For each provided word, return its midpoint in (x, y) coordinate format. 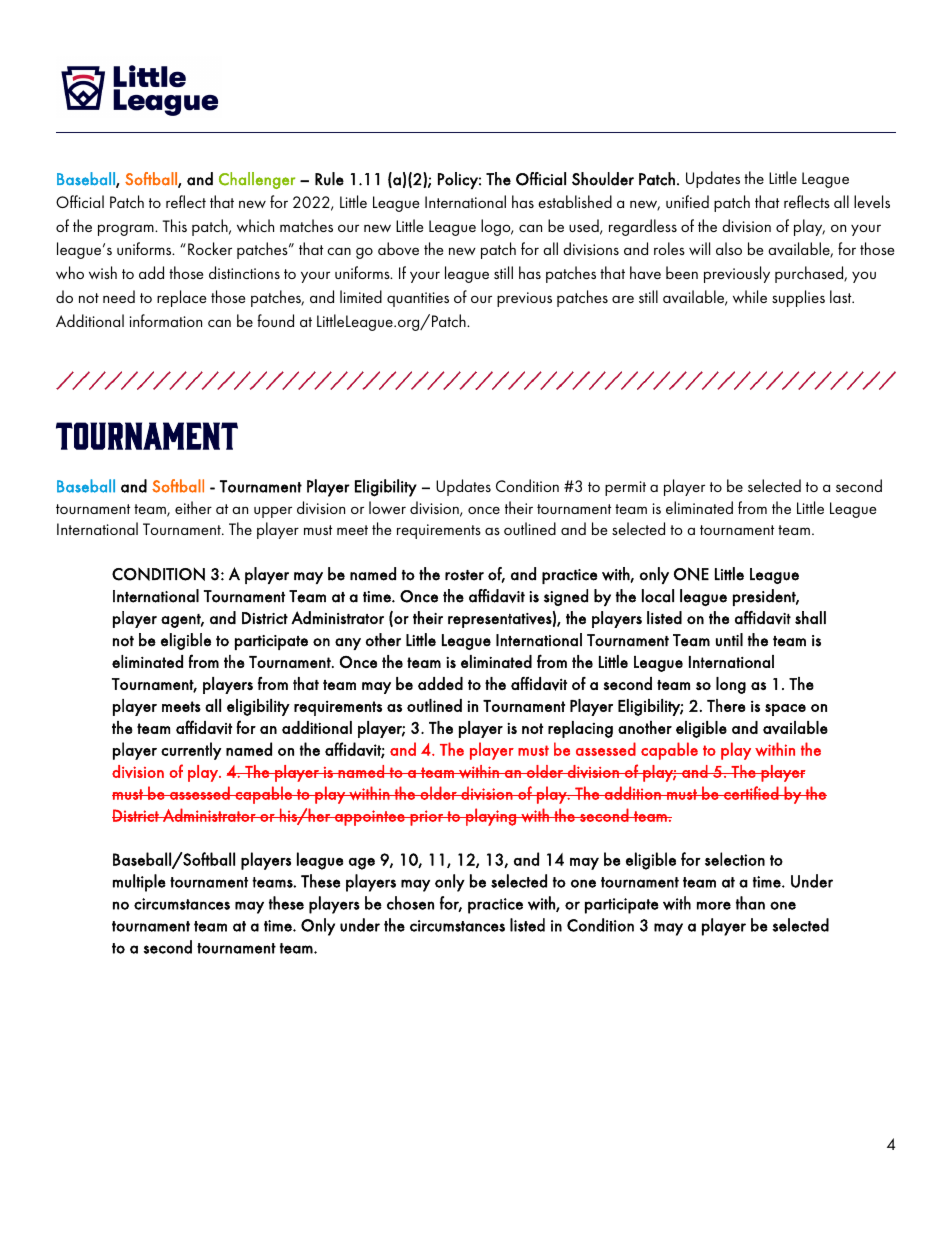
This (174, 225)
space (785, 710)
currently (191, 751)
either (193, 507)
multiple (139, 883)
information (166, 320)
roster (464, 575)
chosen (410, 903)
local (658, 596)
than (750, 903)
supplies (798, 298)
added (440, 683)
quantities (418, 299)
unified (687, 201)
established (575, 201)
